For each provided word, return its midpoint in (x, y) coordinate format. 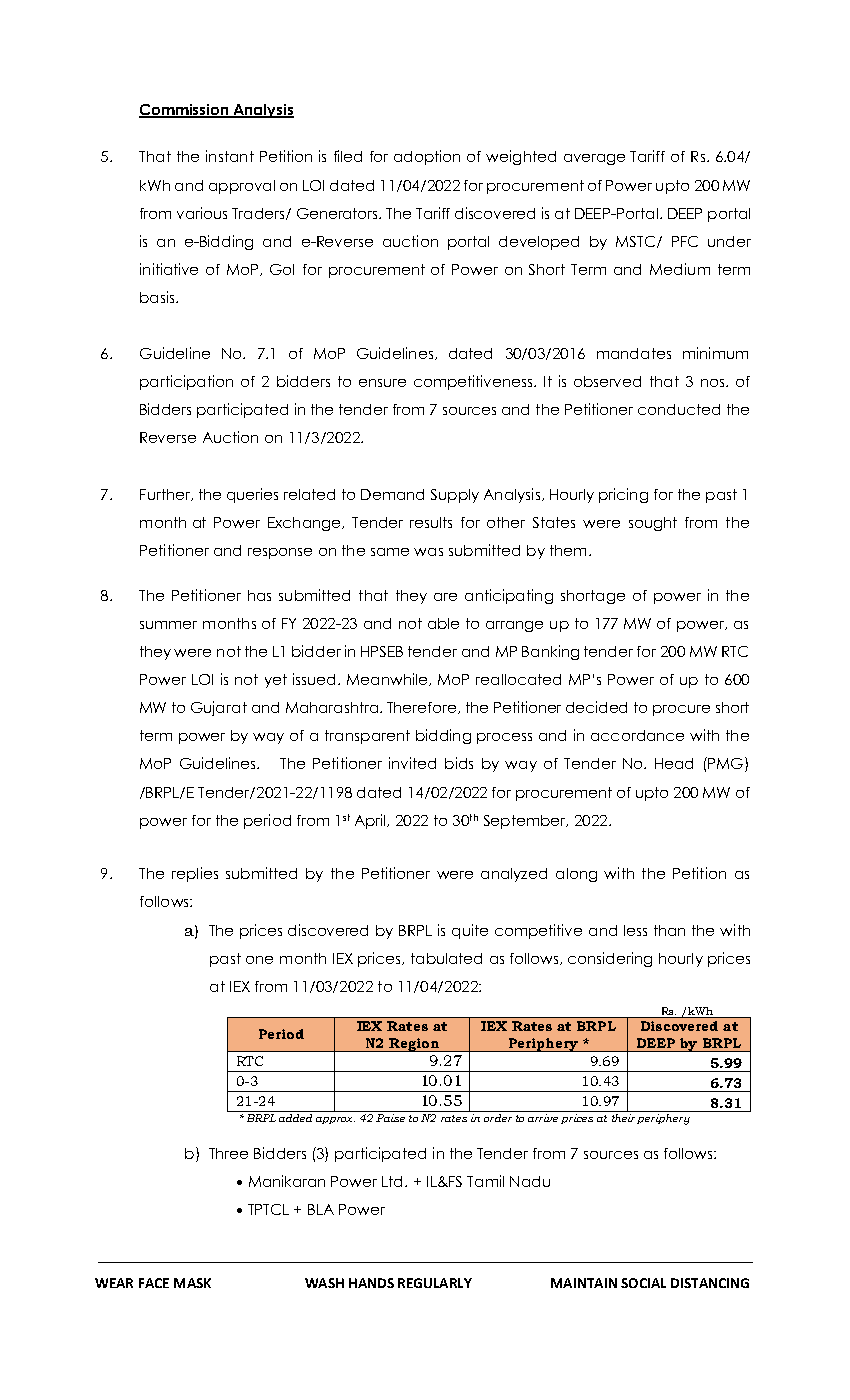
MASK (192, 1283)
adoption (427, 157)
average (594, 159)
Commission (185, 111)
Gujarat (219, 708)
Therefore (421, 707)
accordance (637, 735)
